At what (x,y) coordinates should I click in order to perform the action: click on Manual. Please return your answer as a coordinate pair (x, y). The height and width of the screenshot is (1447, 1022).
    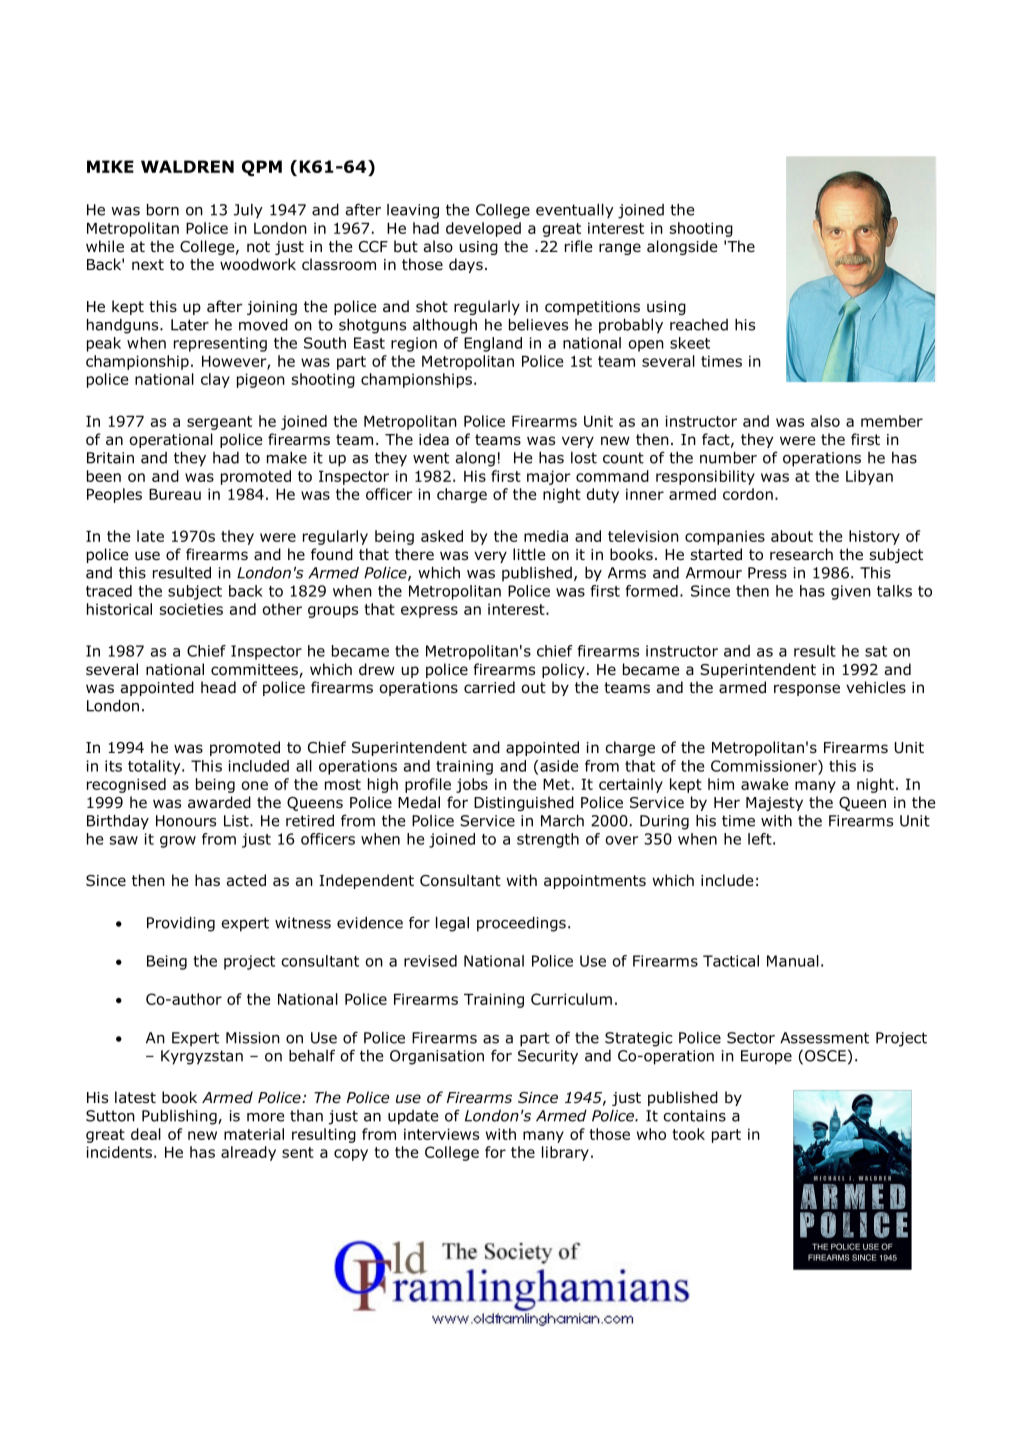
    Looking at the image, I should click on (793, 961).
